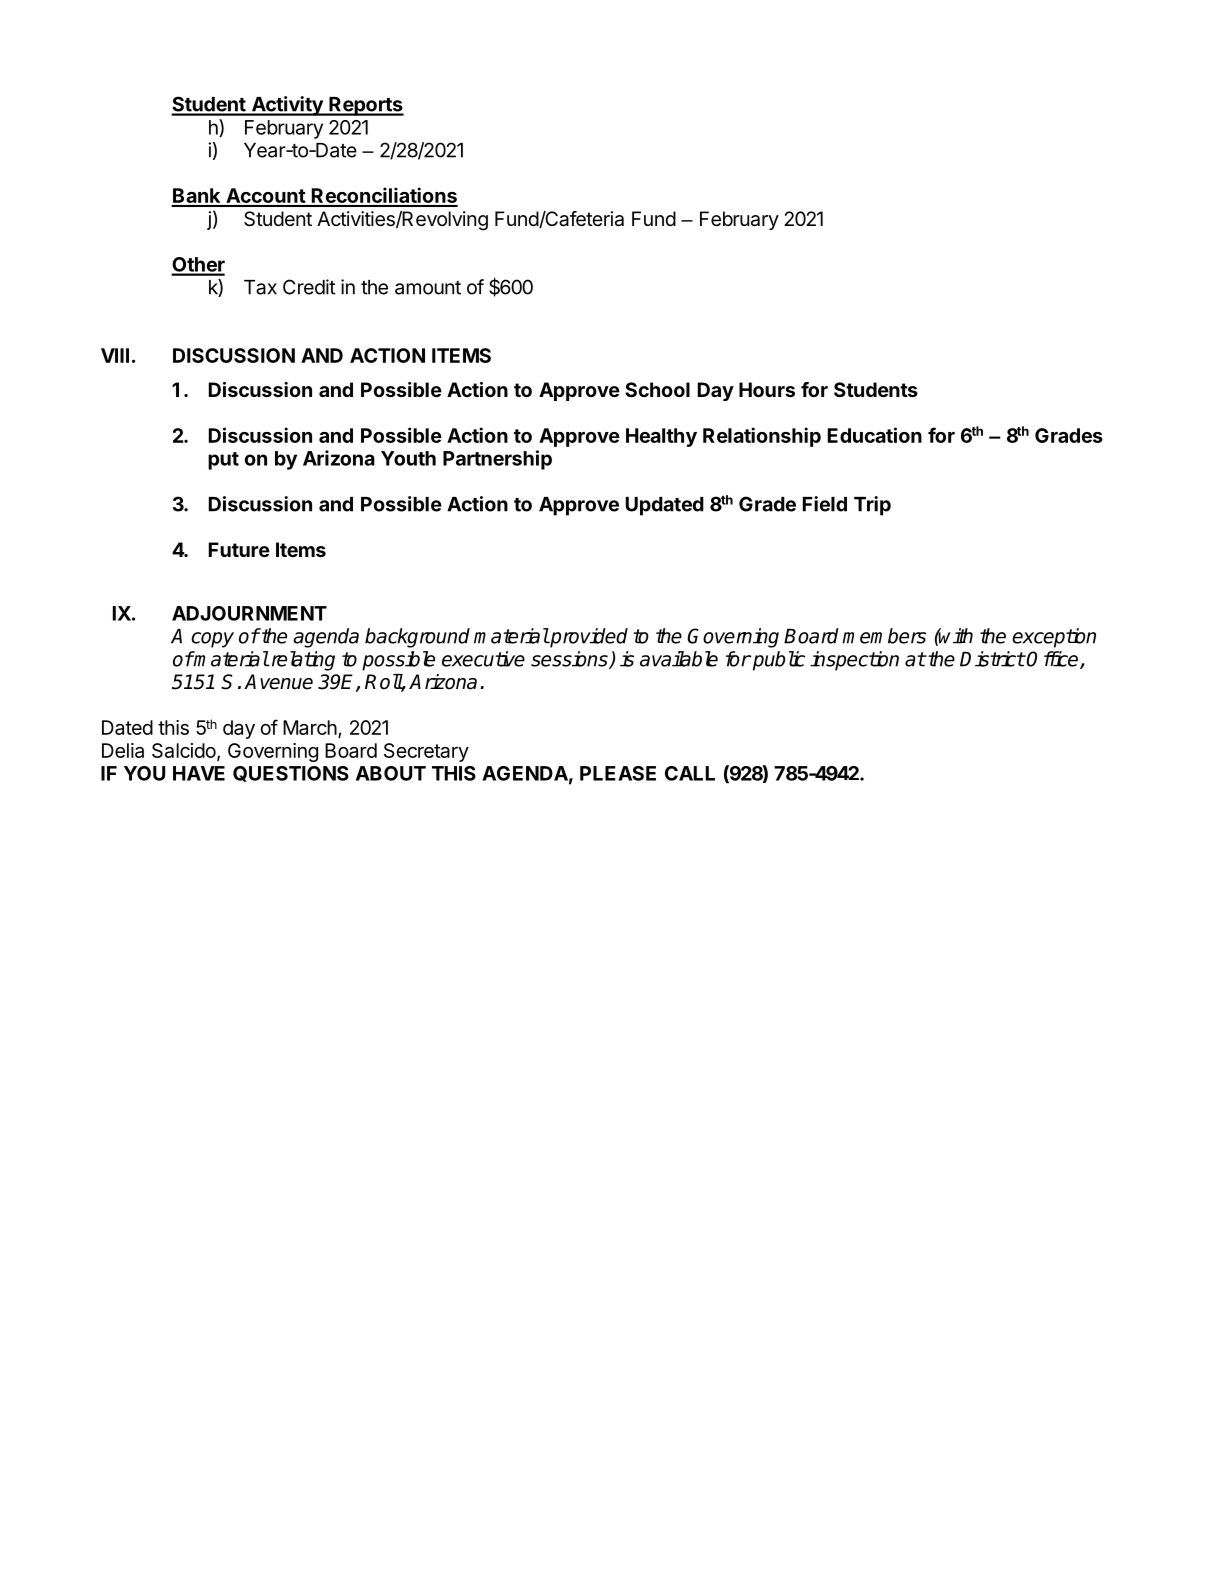 The width and height of the screenshot is (1216, 1574). I want to click on Reports, so click(365, 106).
